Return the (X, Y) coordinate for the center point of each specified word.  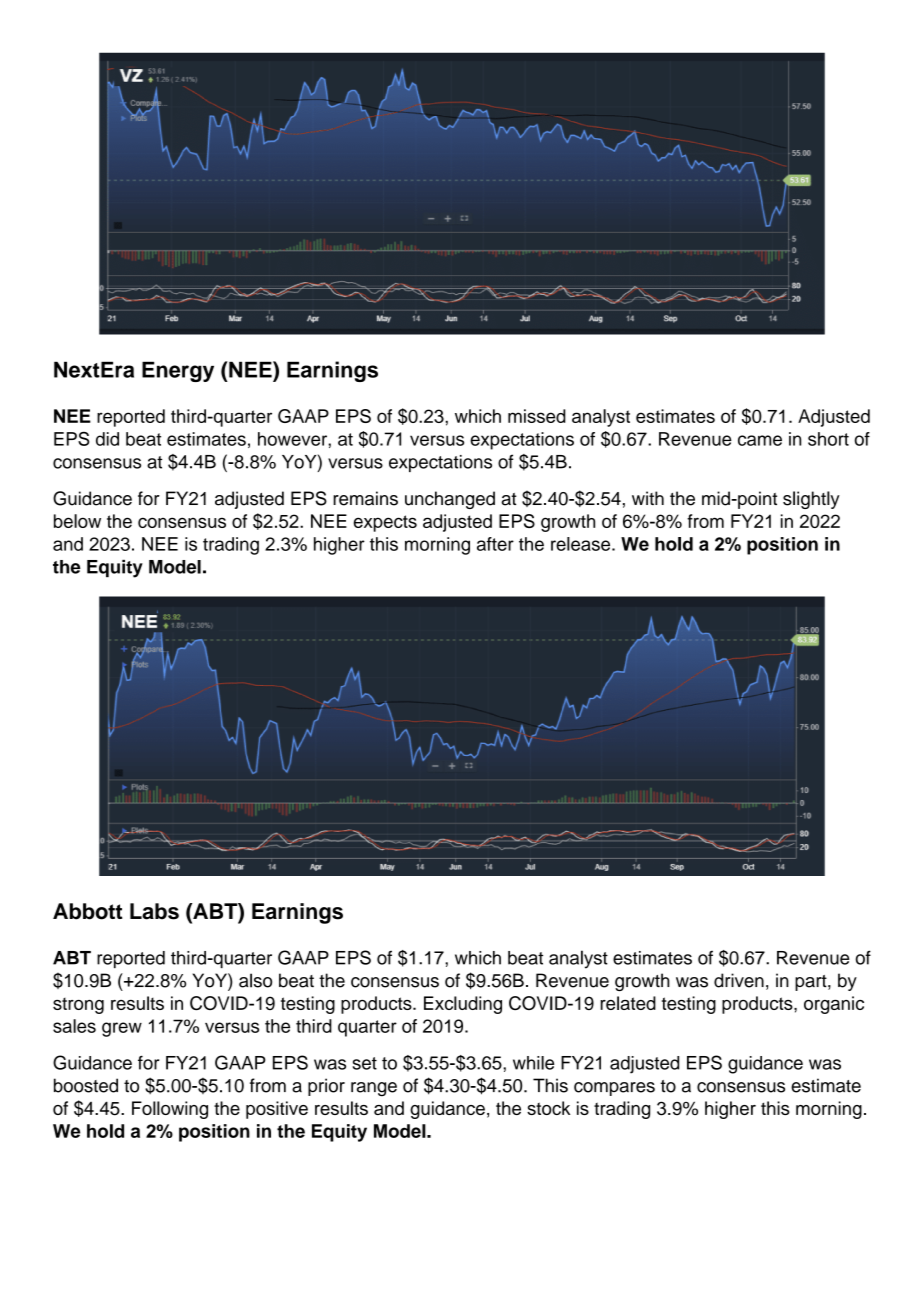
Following (170, 1110)
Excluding (463, 1005)
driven (739, 980)
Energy (178, 371)
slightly (811, 500)
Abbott (87, 911)
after (495, 544)
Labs (154, 911)
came (760, 440)
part (812, 983)
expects (385, 523)
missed (537, 416)
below (77, 521)
